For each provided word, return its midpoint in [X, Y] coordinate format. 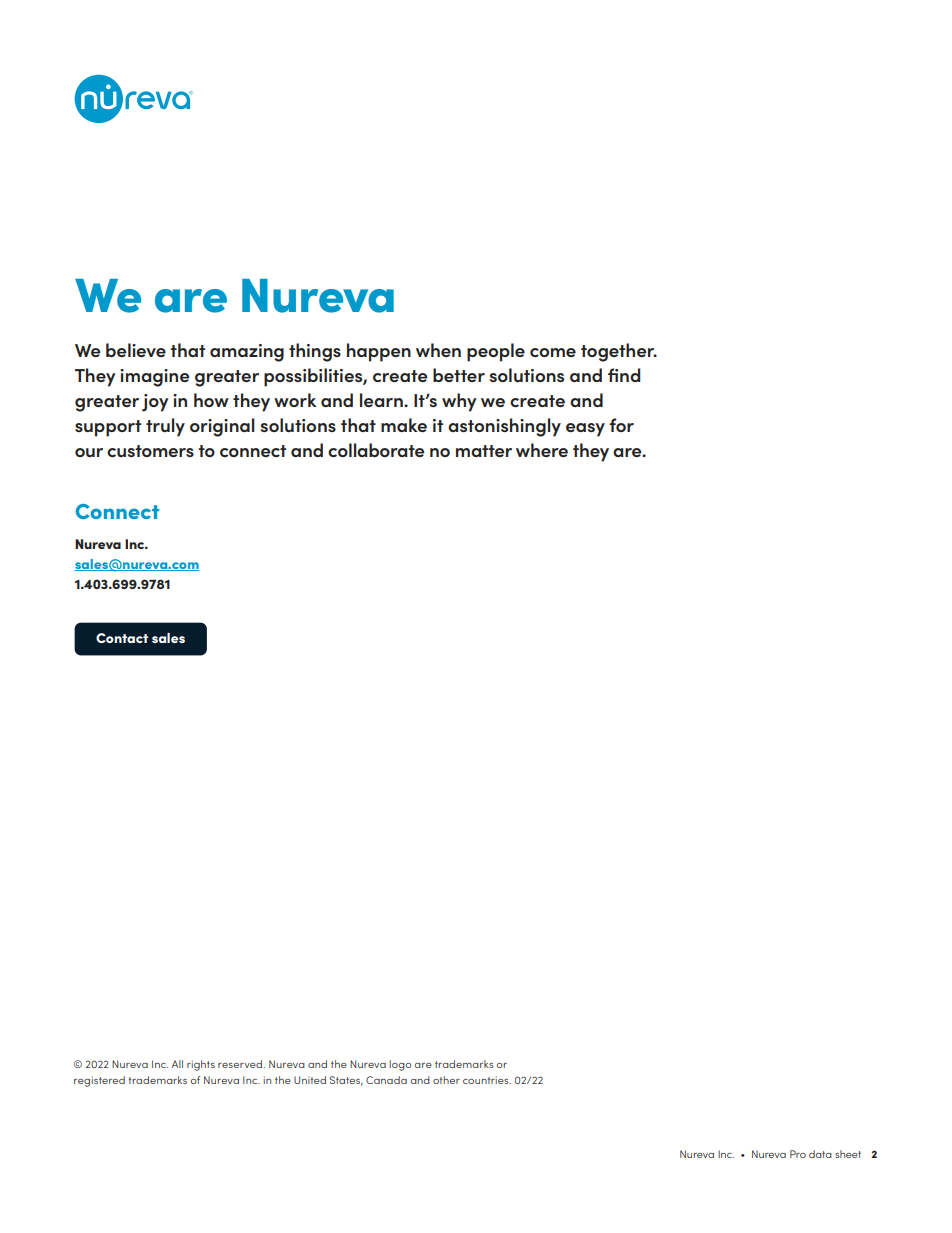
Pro [798, 1154]
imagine [154, 378]
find [624, 375]
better [459, 375]
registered [99, 1081]
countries [487, 1080]
